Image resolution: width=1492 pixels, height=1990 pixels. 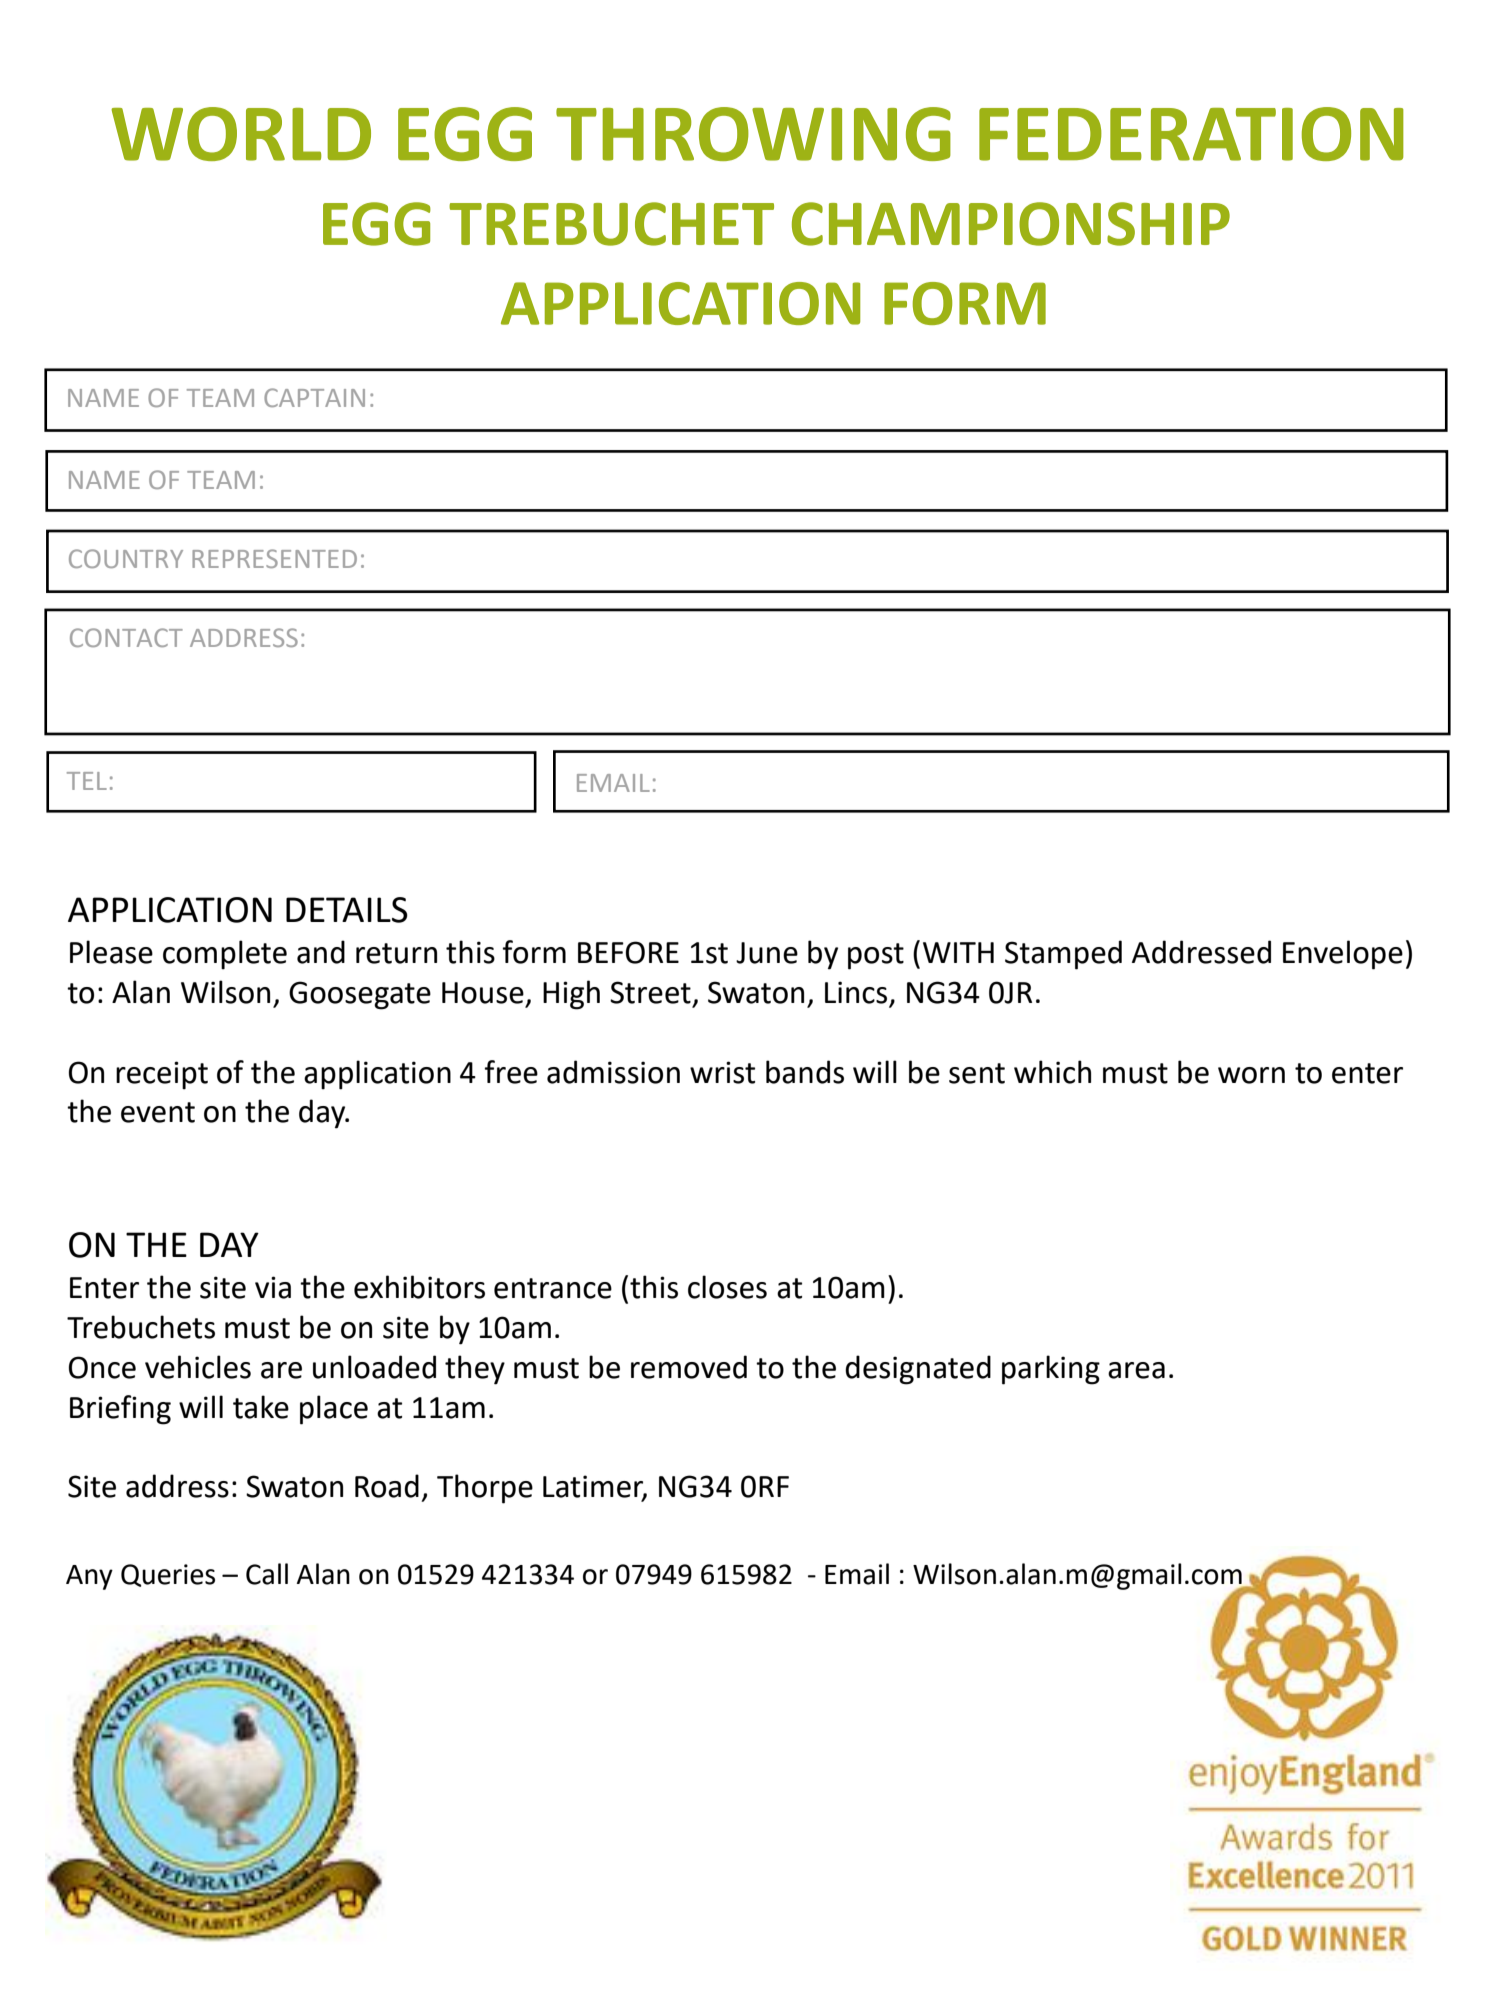 What do you see at coordinates (126, 637) in the document?
I see `CONTACT` at bounding box center [126, 637].
